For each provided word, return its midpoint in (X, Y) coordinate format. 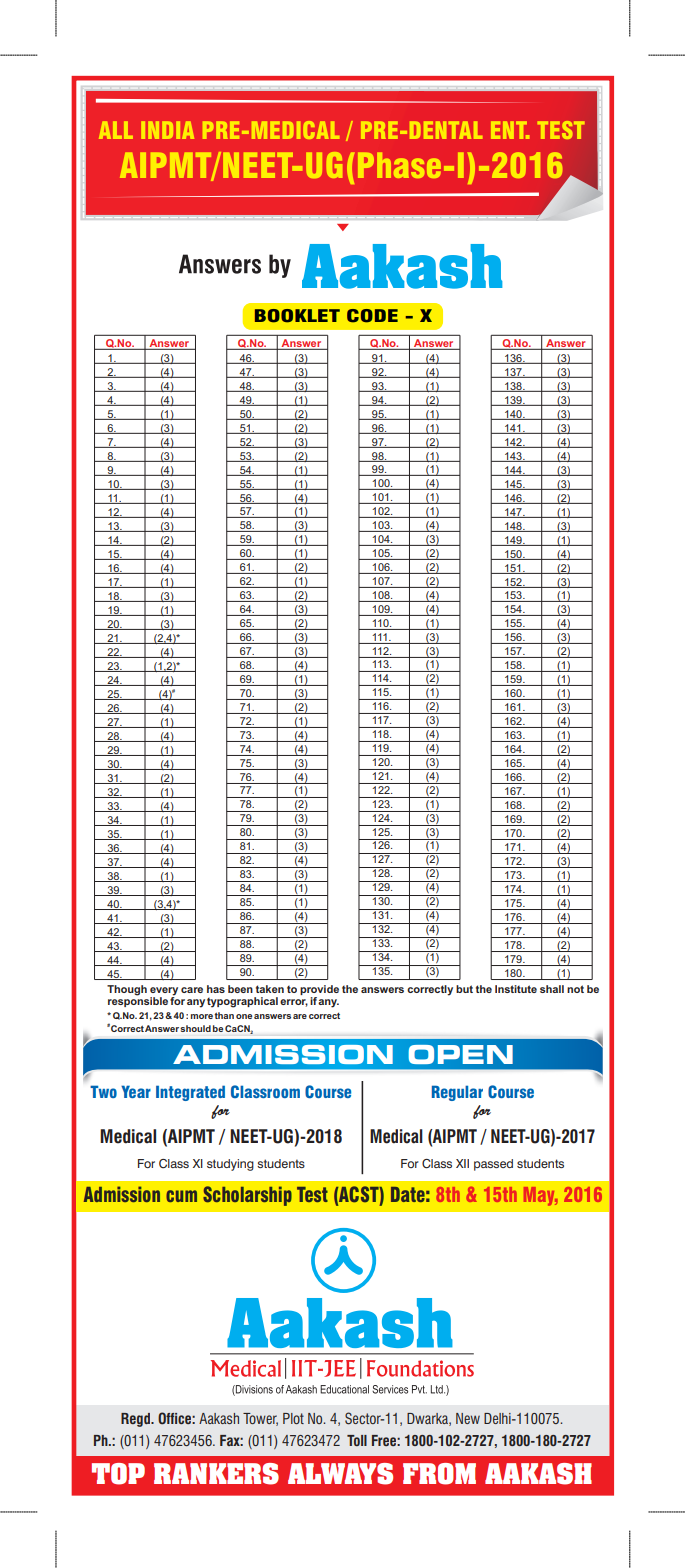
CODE (372, 316)
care (192, 990)
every (164, 992)
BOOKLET (297, 316)
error (294, 1003)
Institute (516, 989)
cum (181, 1196)
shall (552, 989)
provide (319, 991)
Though (127, 990)
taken (270, 989)
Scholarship (247, 1196)
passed (493, 1165)
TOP (118, 1474)
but (464, 989)
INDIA (167, 130)
